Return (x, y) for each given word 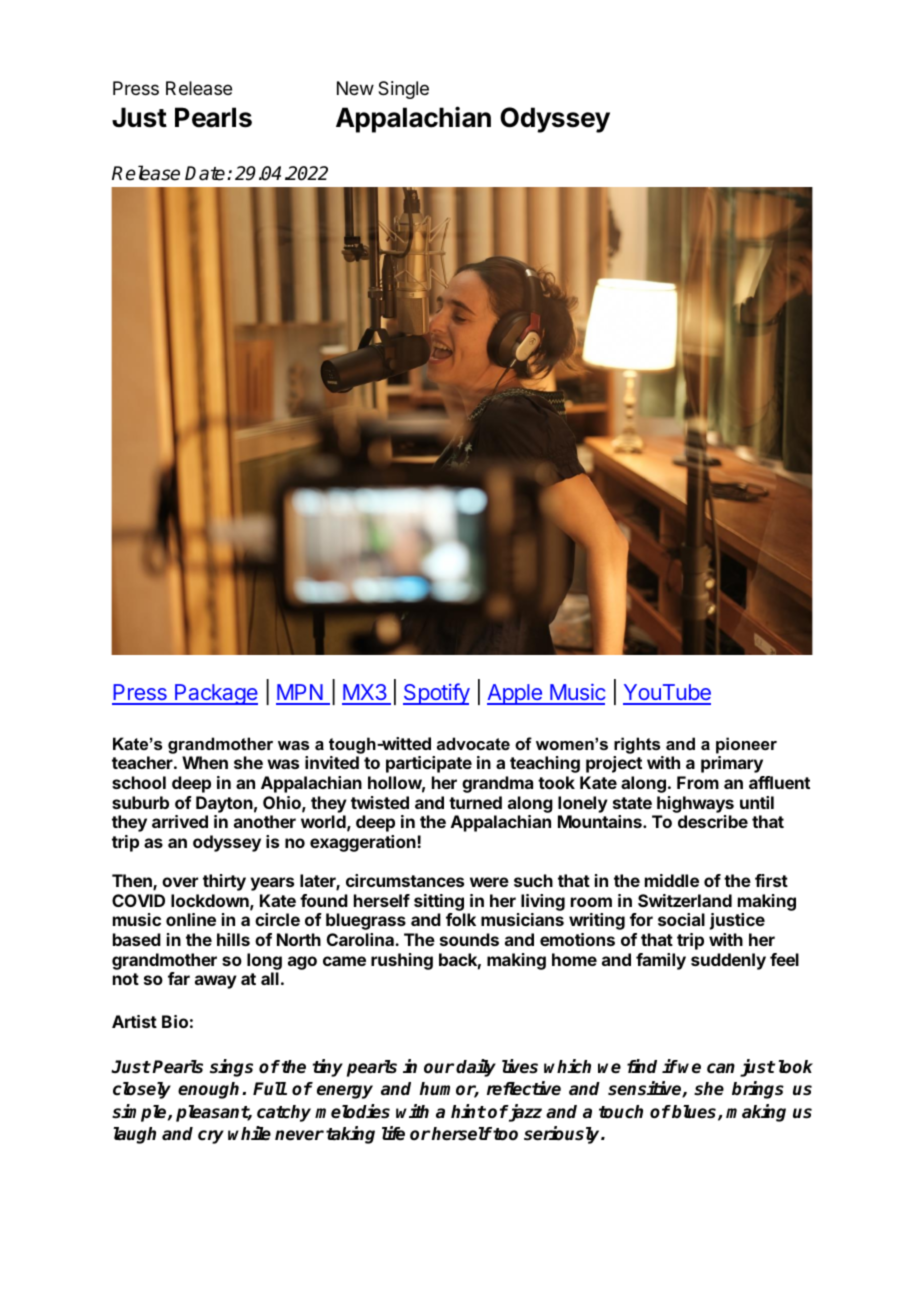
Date (206, 173)
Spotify (436, 694)
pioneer (746, 745)
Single (403, 90)
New (355, 88)
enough (210, 1090)
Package (215, 694)
